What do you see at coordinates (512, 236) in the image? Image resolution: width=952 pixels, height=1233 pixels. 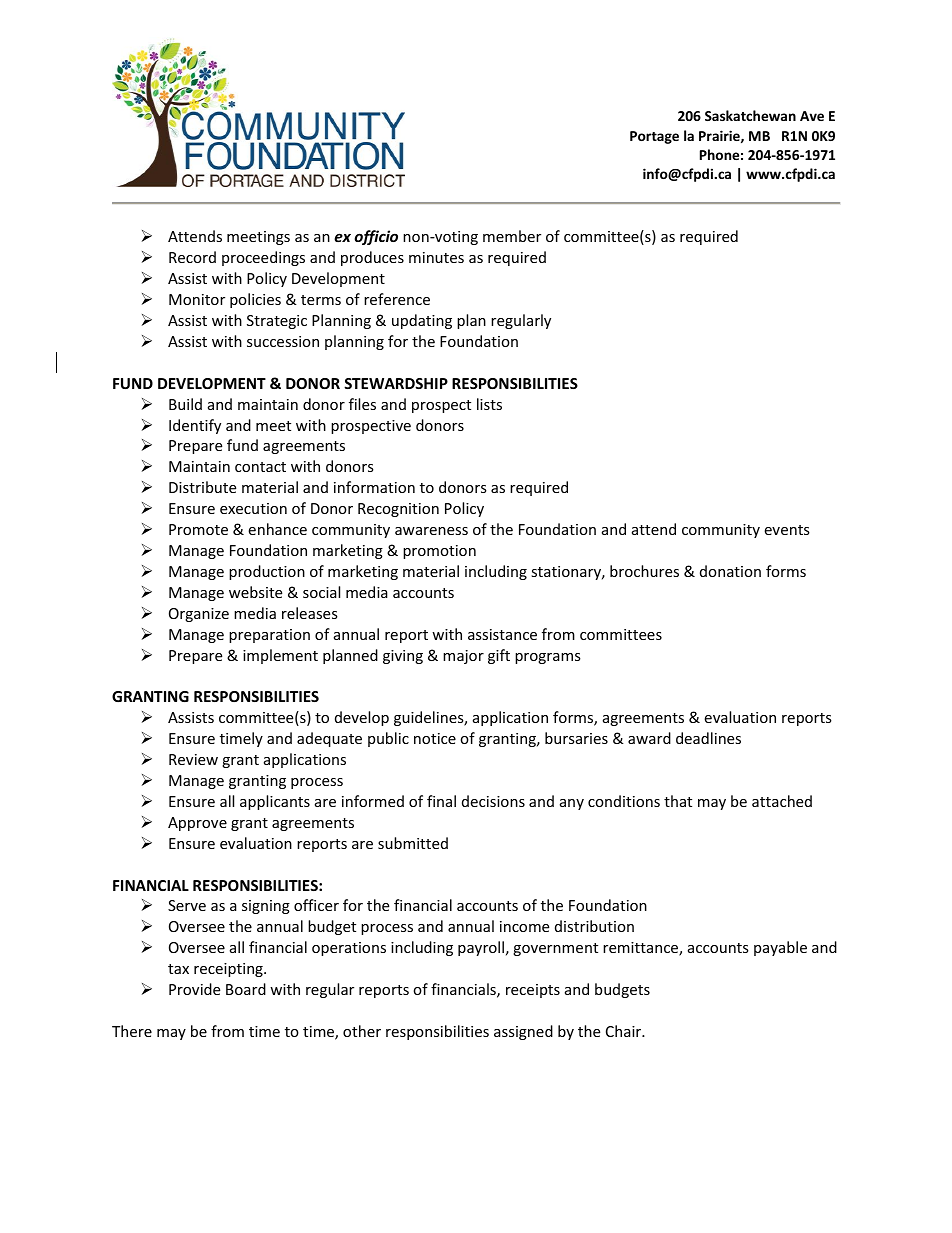 I see `member` at bounding box center [512, 236].
